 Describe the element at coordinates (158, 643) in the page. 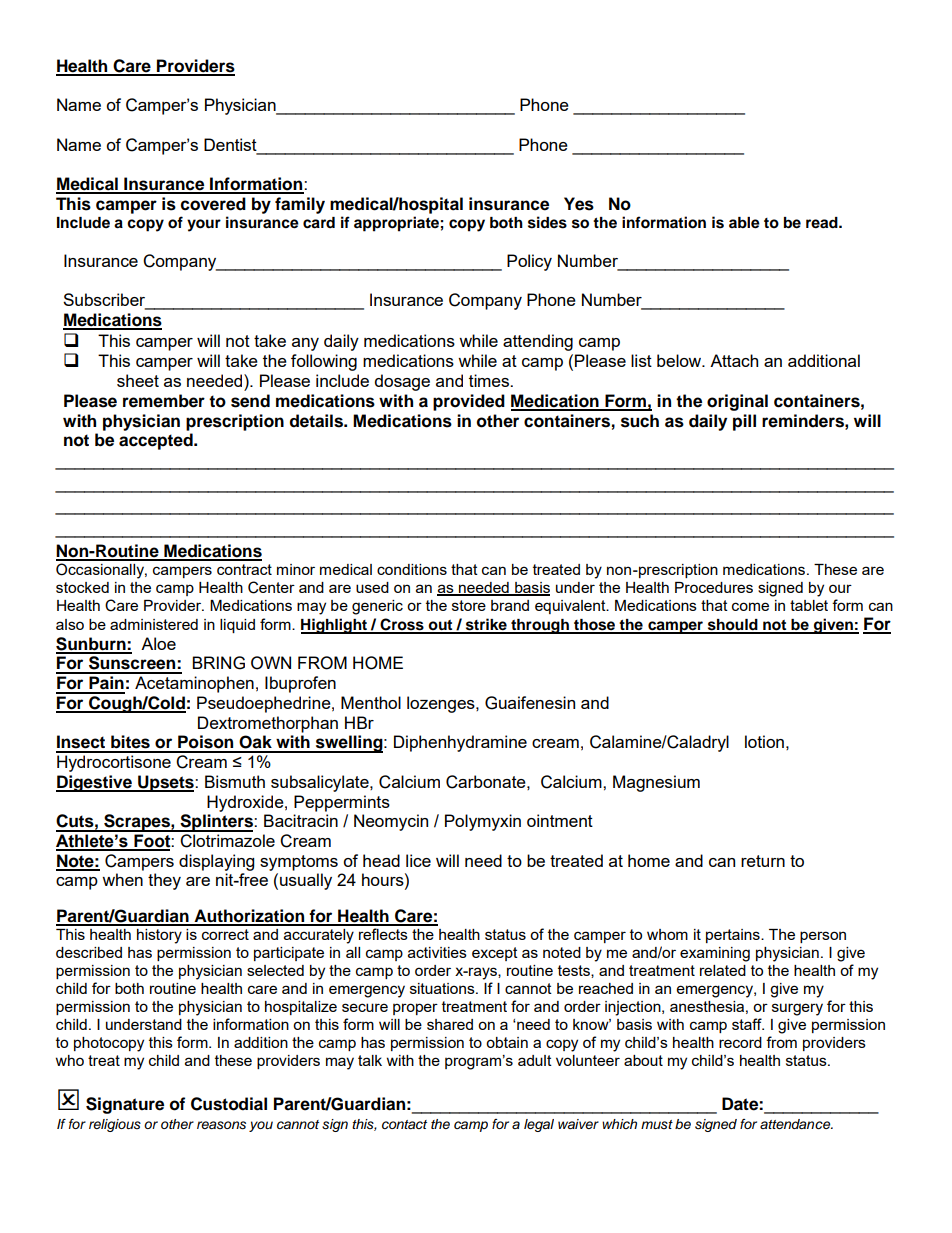

I see `Aloe` at that location.
